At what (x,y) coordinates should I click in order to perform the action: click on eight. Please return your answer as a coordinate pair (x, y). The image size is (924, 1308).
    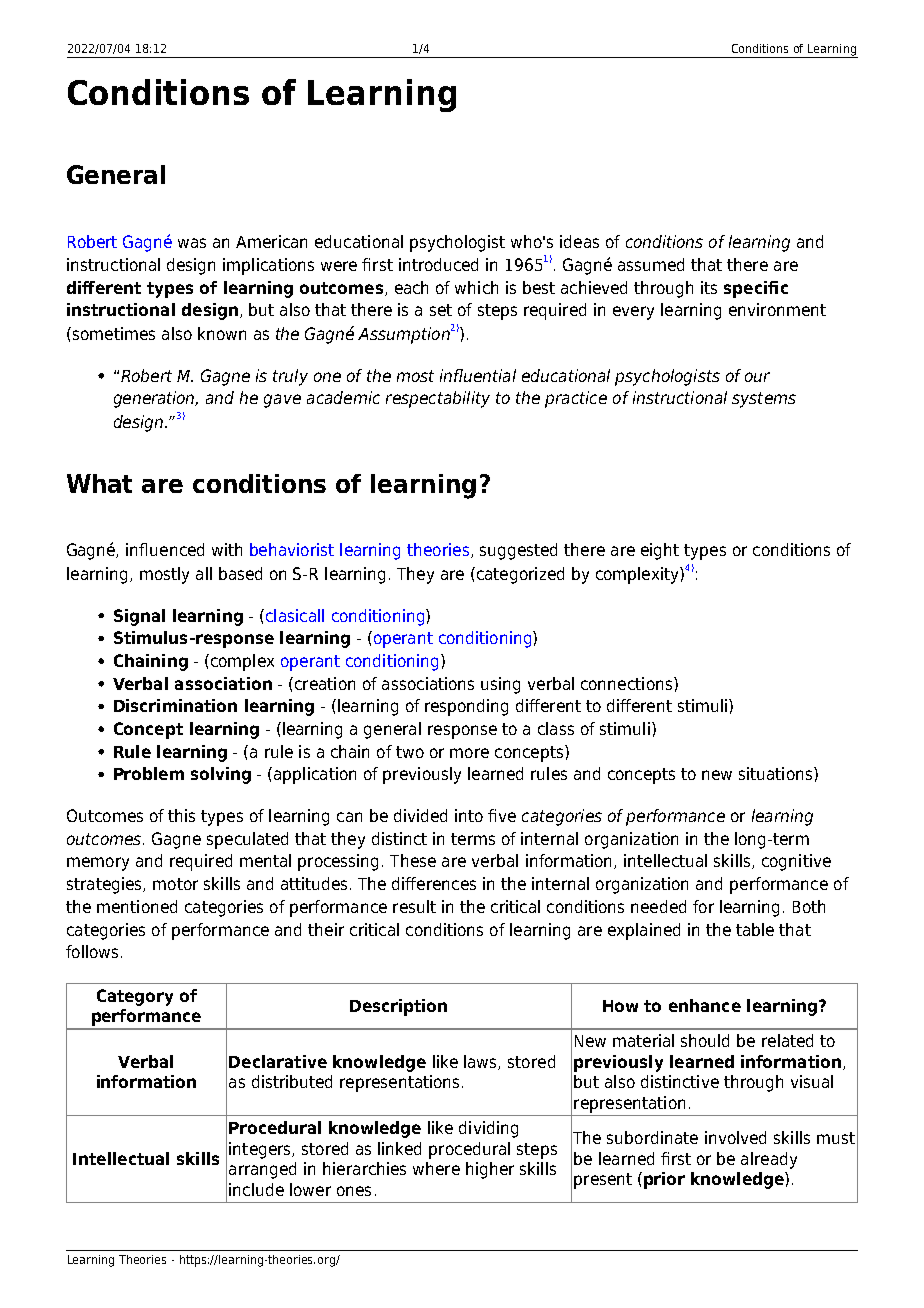
    Looking at the image, I should click on (660, 551).
